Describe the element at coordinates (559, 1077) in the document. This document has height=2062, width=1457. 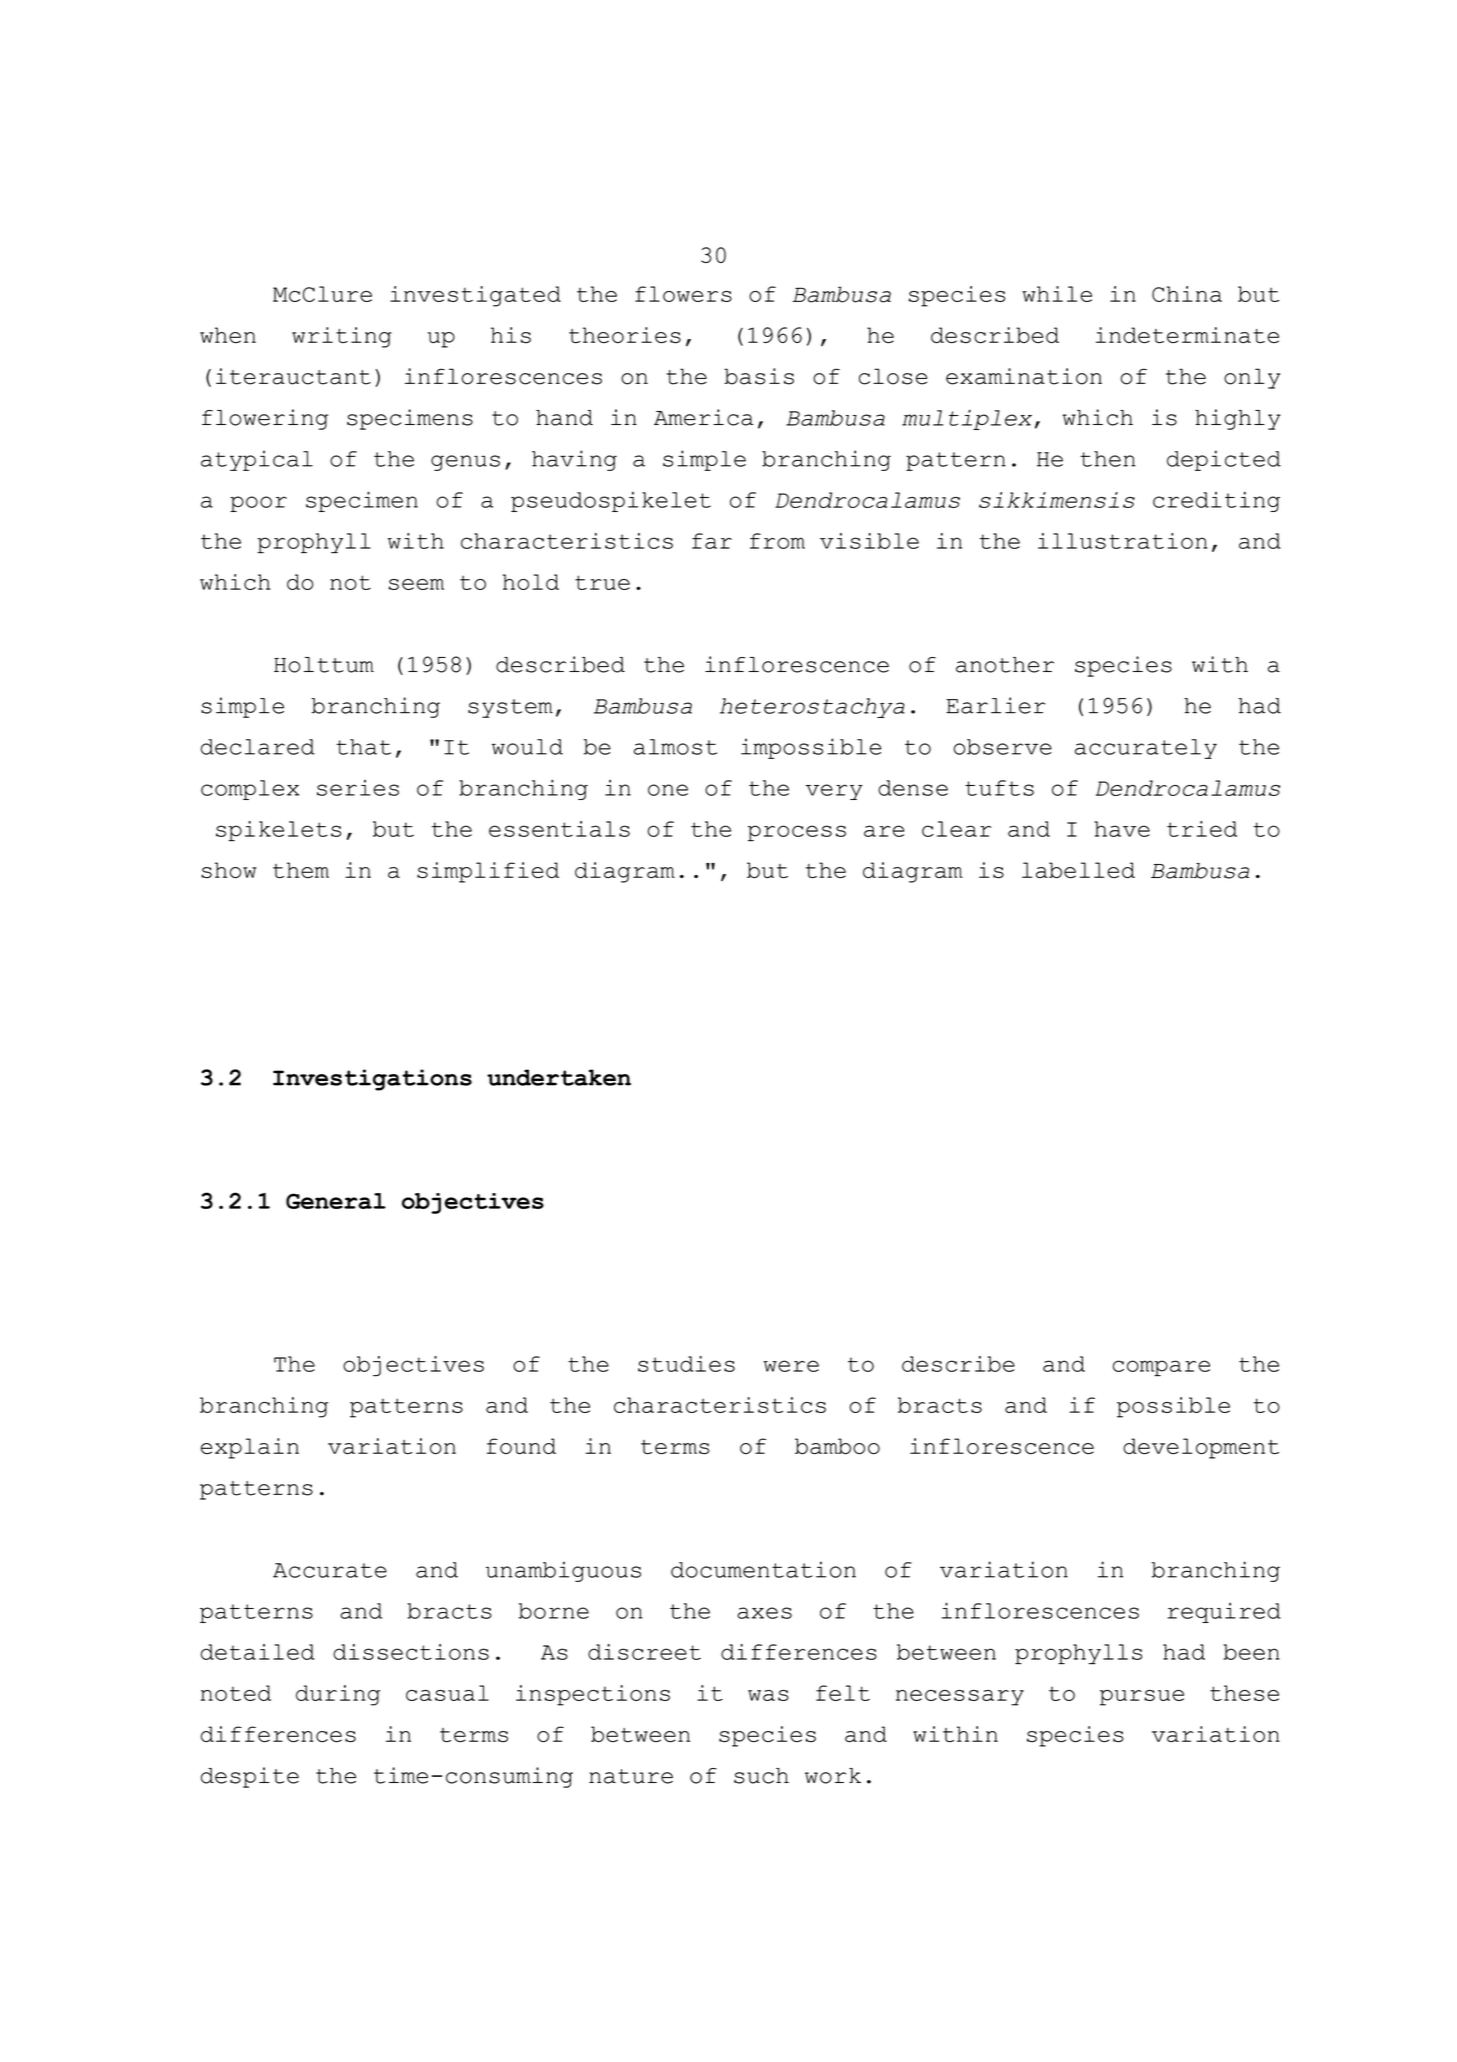
I see `undertaken` at that location.
